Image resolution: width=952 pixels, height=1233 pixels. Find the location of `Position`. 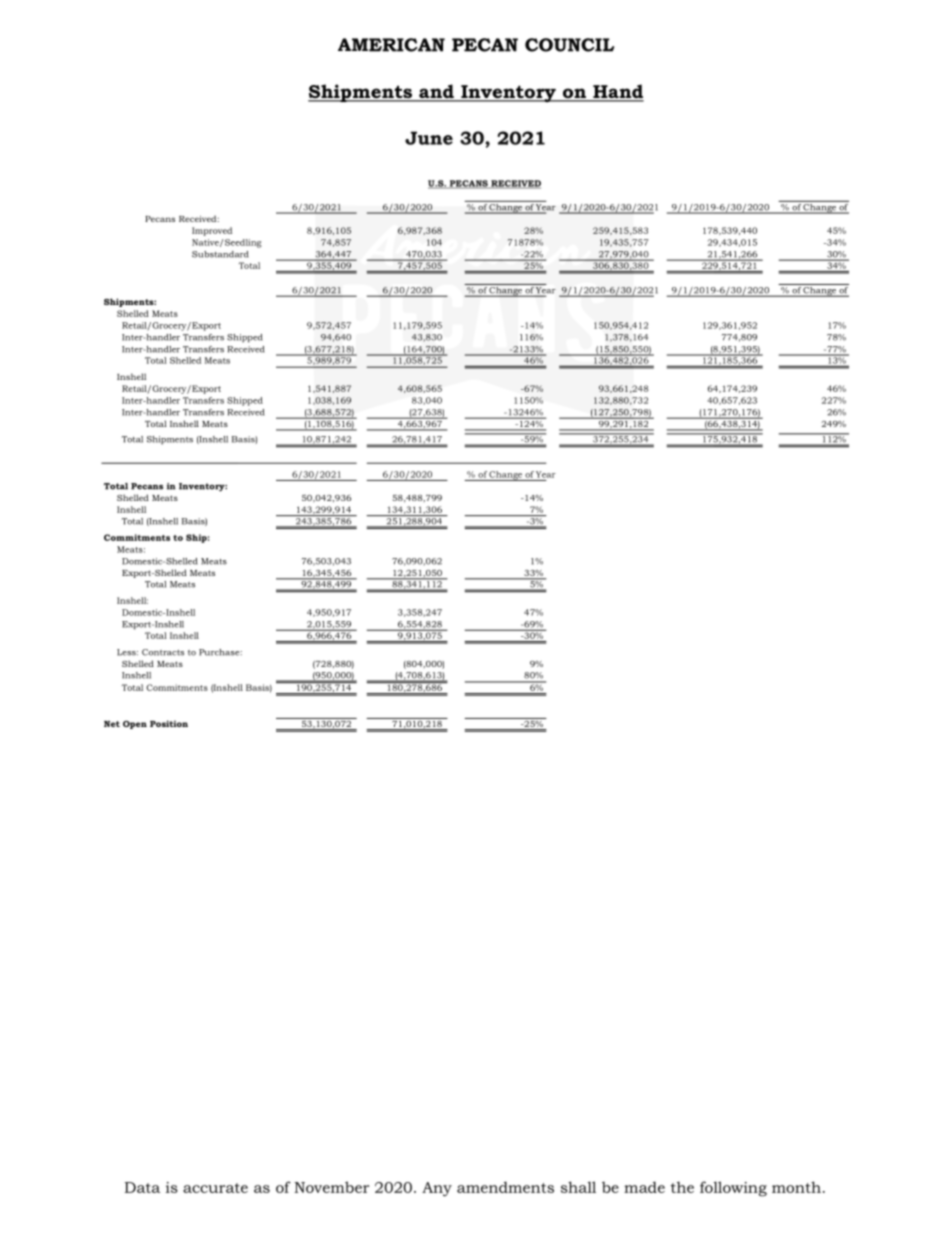

Position is located at coordinates (169, 723).
